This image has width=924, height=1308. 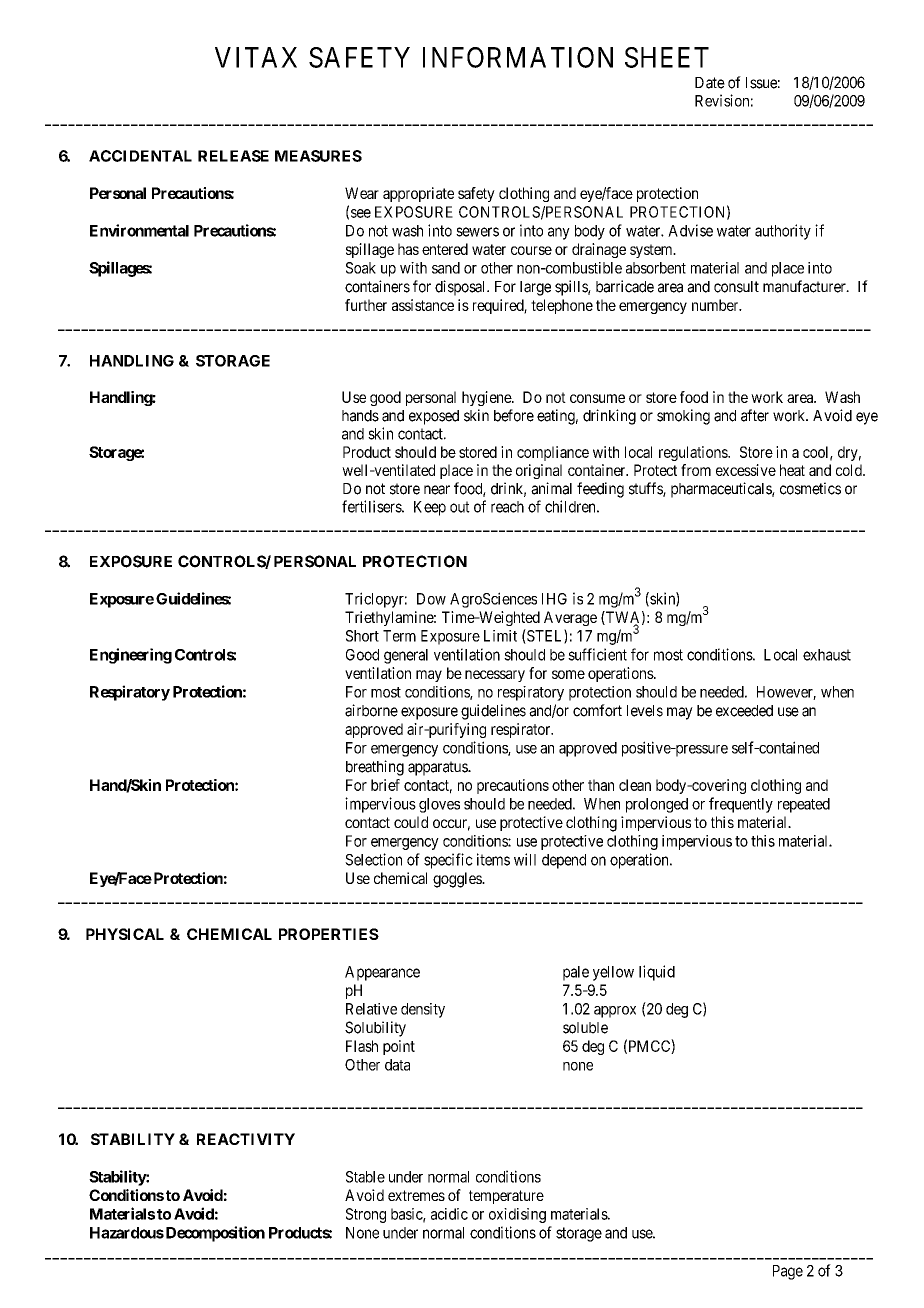 I want to click on Keep, so click(x=430, y=508).
